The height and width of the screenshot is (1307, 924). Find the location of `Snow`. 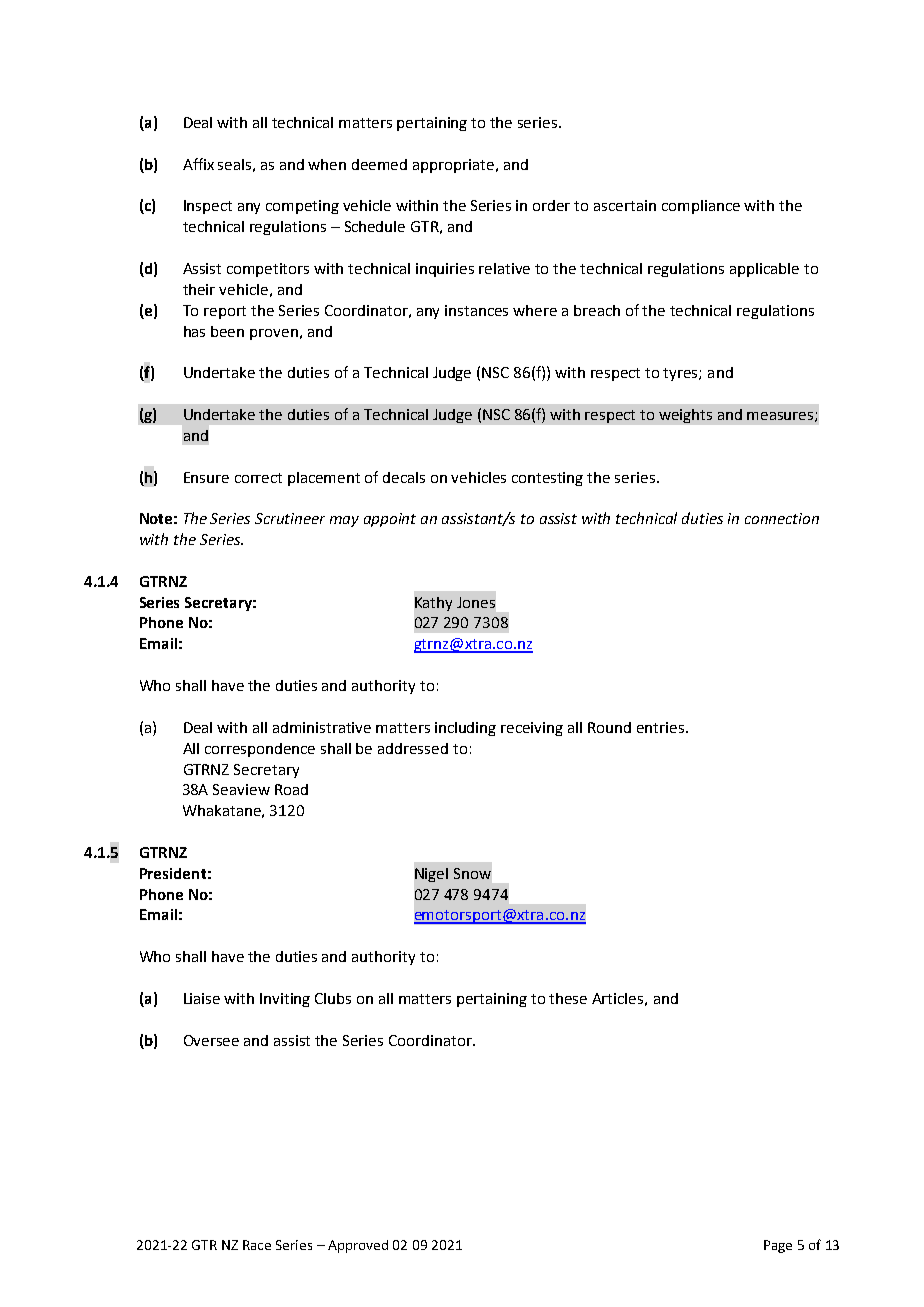

Snow is located at coordinates (472, 873).
